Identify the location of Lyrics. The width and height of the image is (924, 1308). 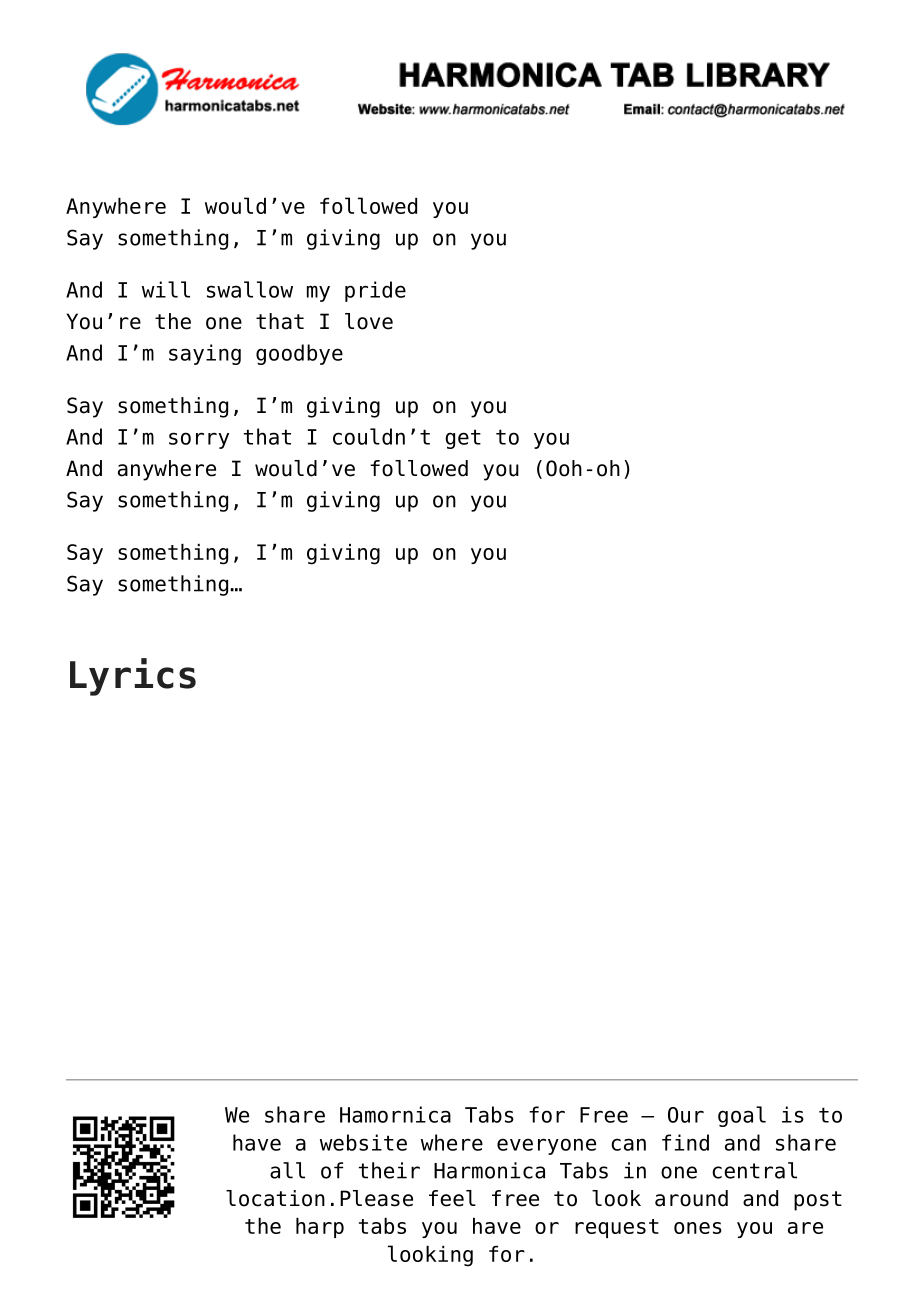
(133, 677).
